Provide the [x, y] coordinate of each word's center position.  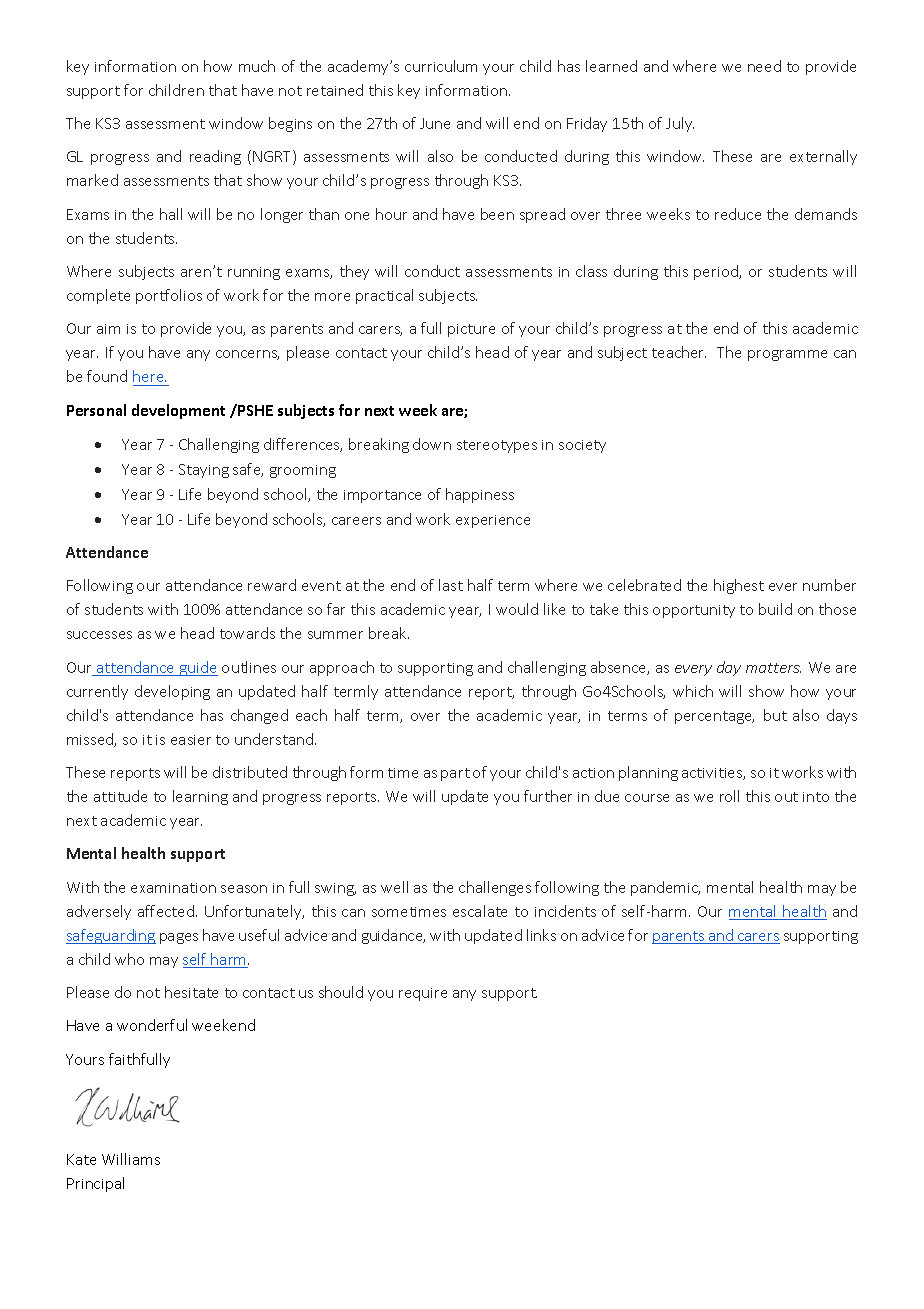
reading [215, 157]
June [435, 123]
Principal [95, 1184]
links [541, 935]
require [423, 994]
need [764, 66]
